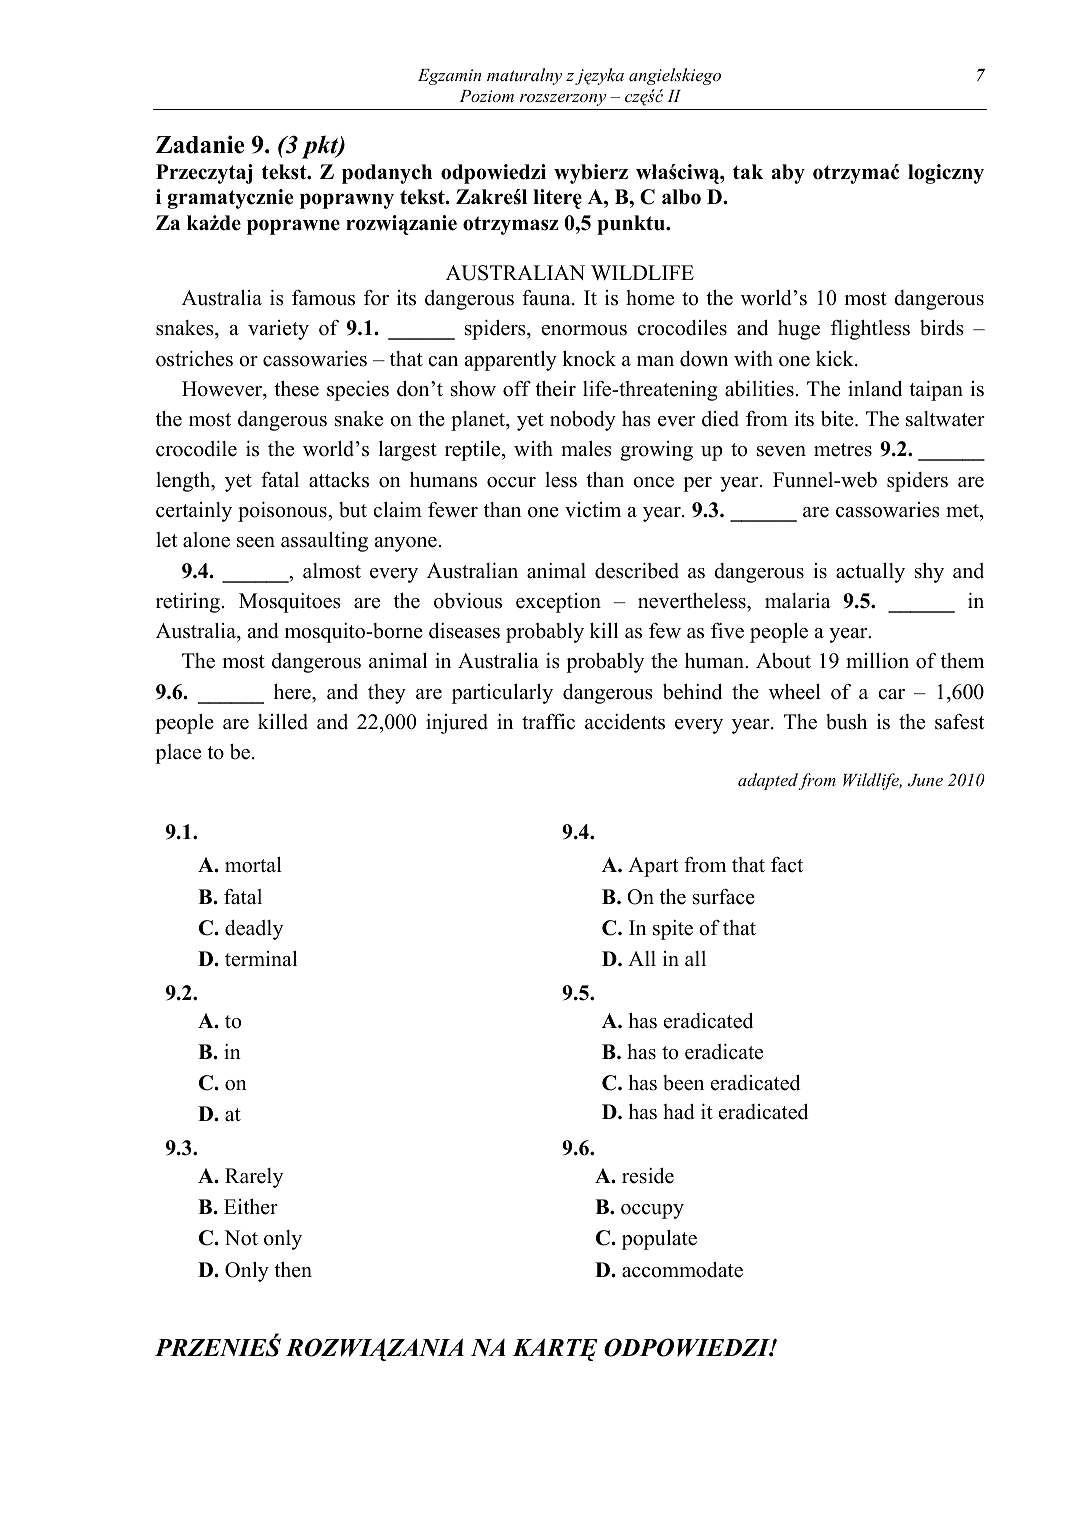 This page has width=1088, height=1540. Describe the element at coordinates (586, 449) in the page. I see `males` at that location.
